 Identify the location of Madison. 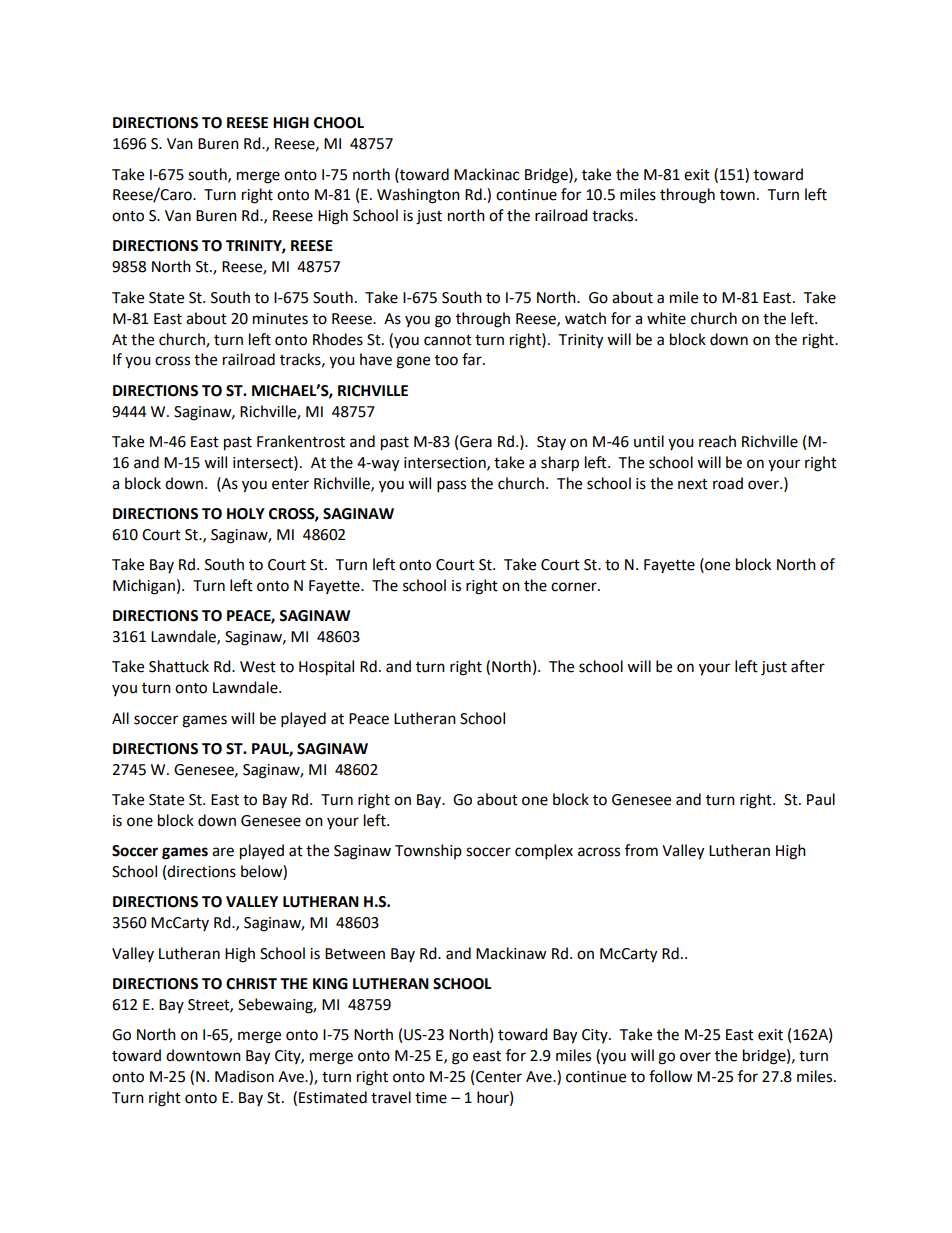
(244, 1076).
